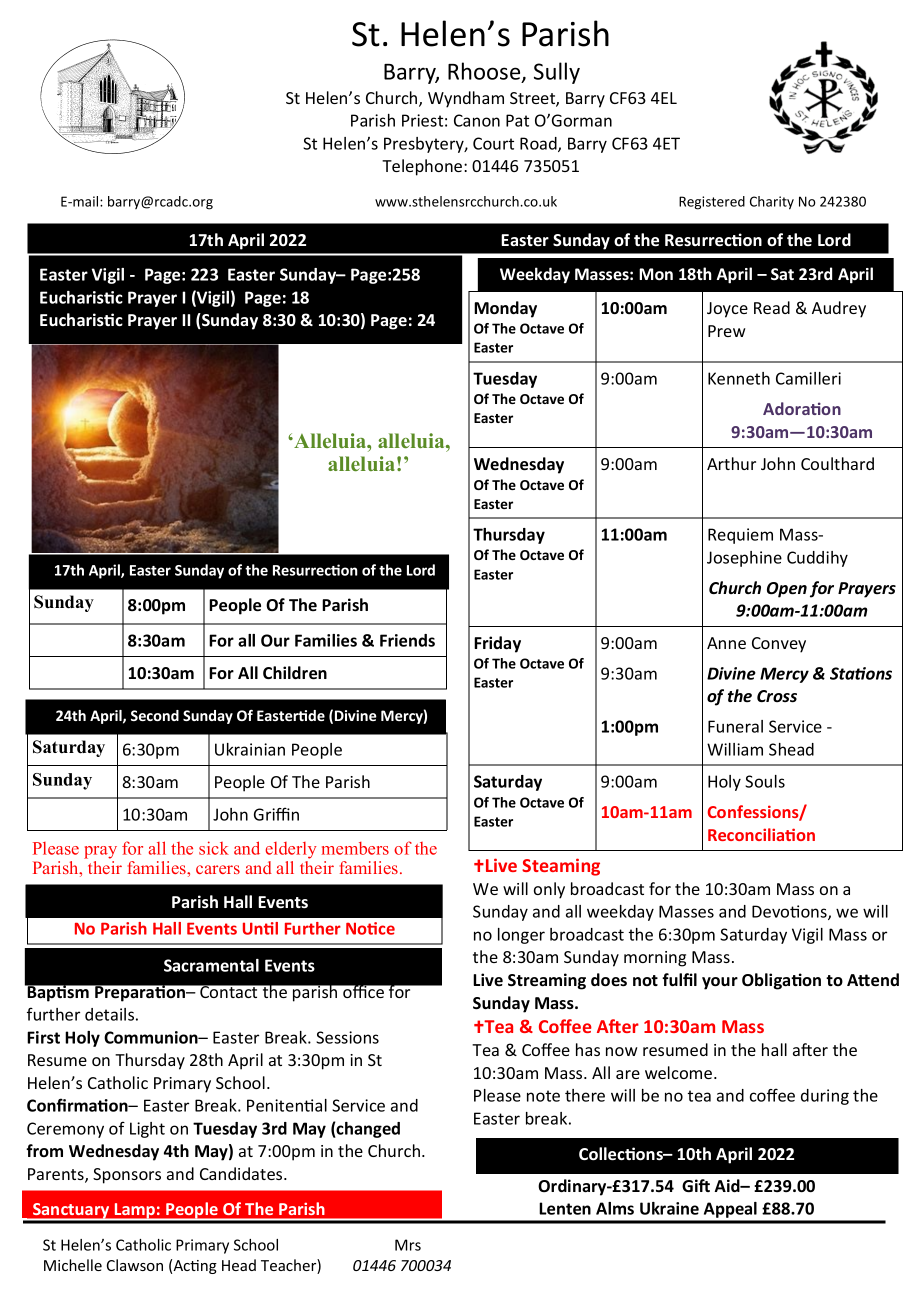  I want to click on Aid, so click(728, 1185).
